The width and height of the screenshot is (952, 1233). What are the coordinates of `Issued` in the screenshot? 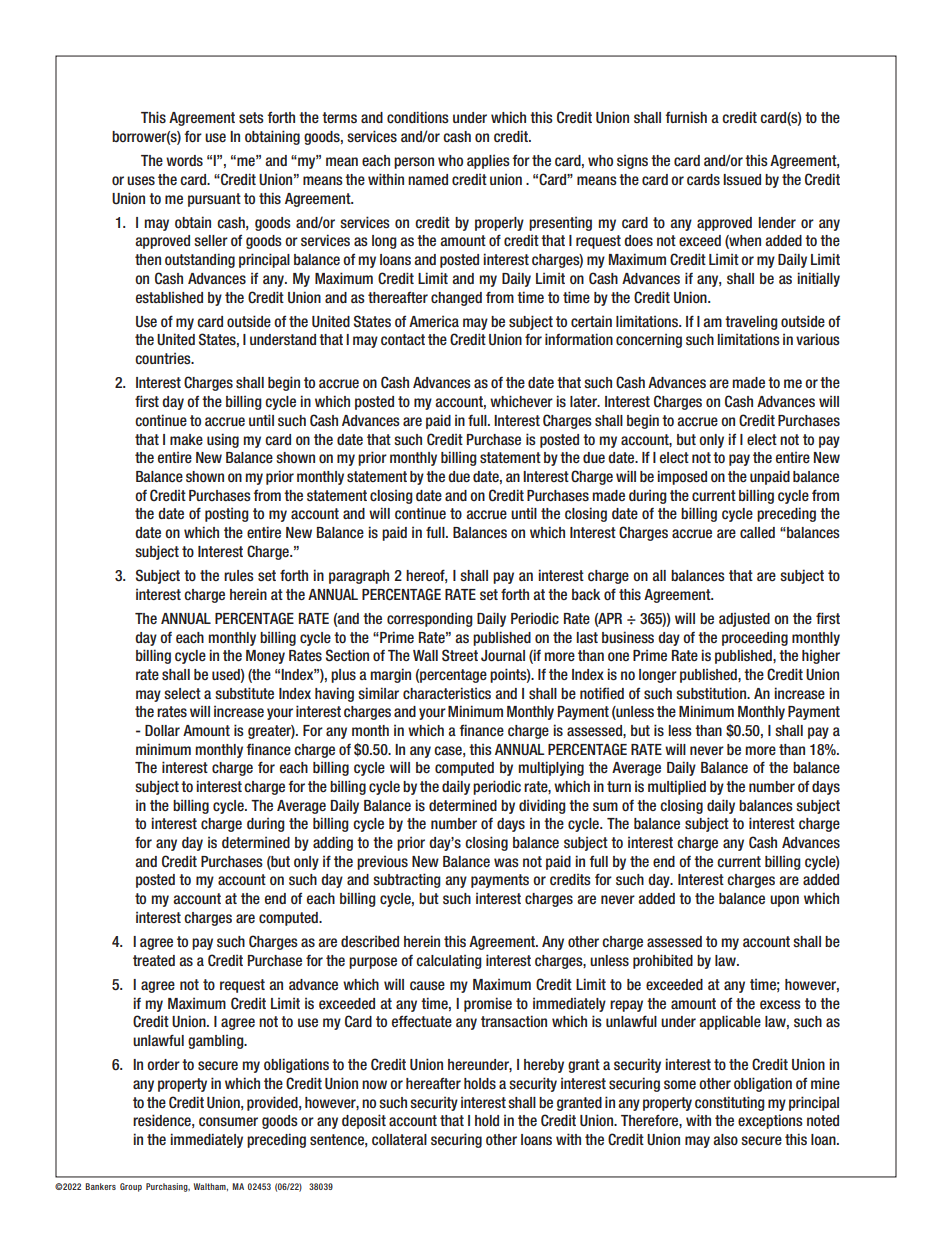 It's located at (742, 180).
